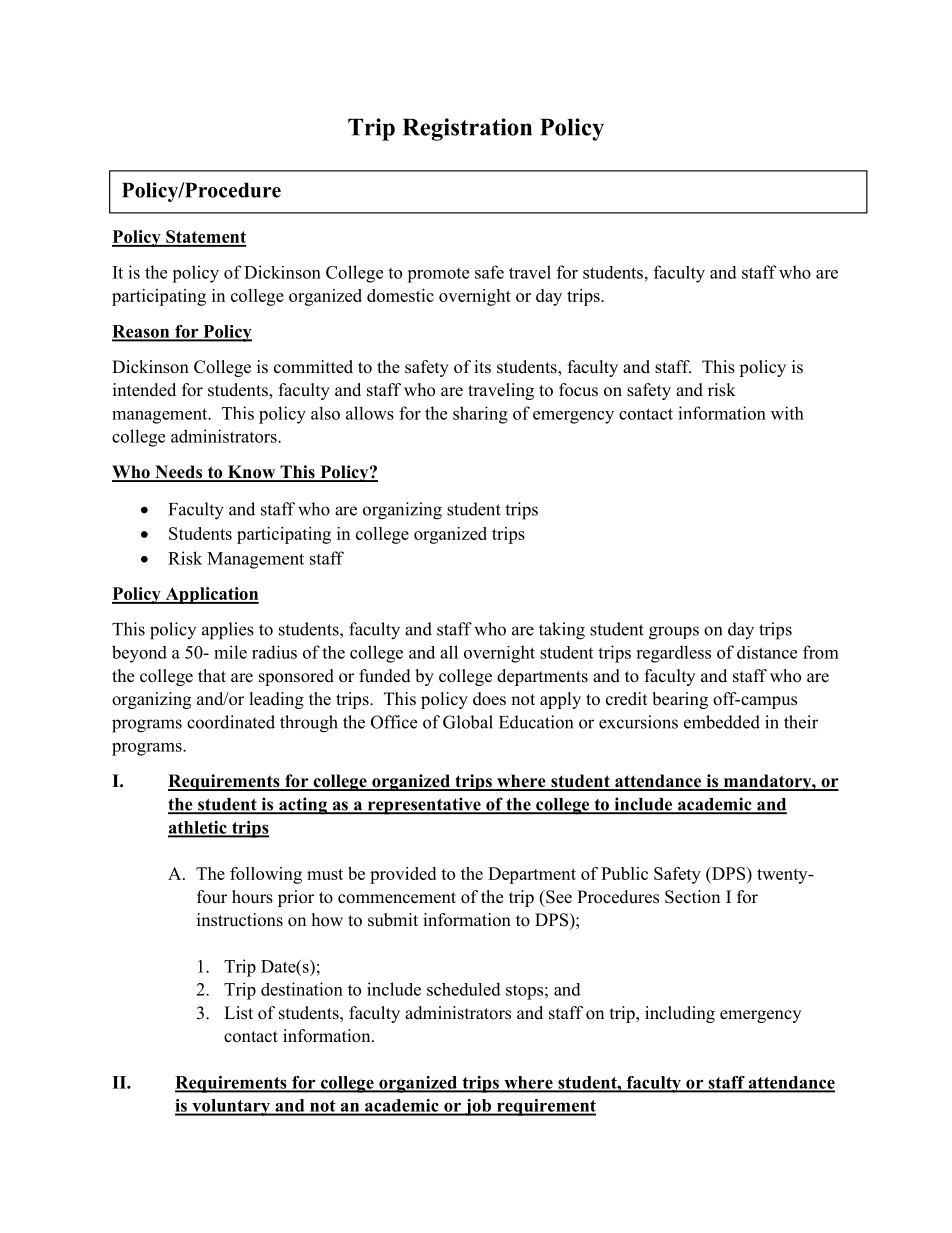 The width and height of the screenshot is (952, 1233). Describe the element at coordinates (231, 1107) in the screenshot. I see `voluntary` at that location.
